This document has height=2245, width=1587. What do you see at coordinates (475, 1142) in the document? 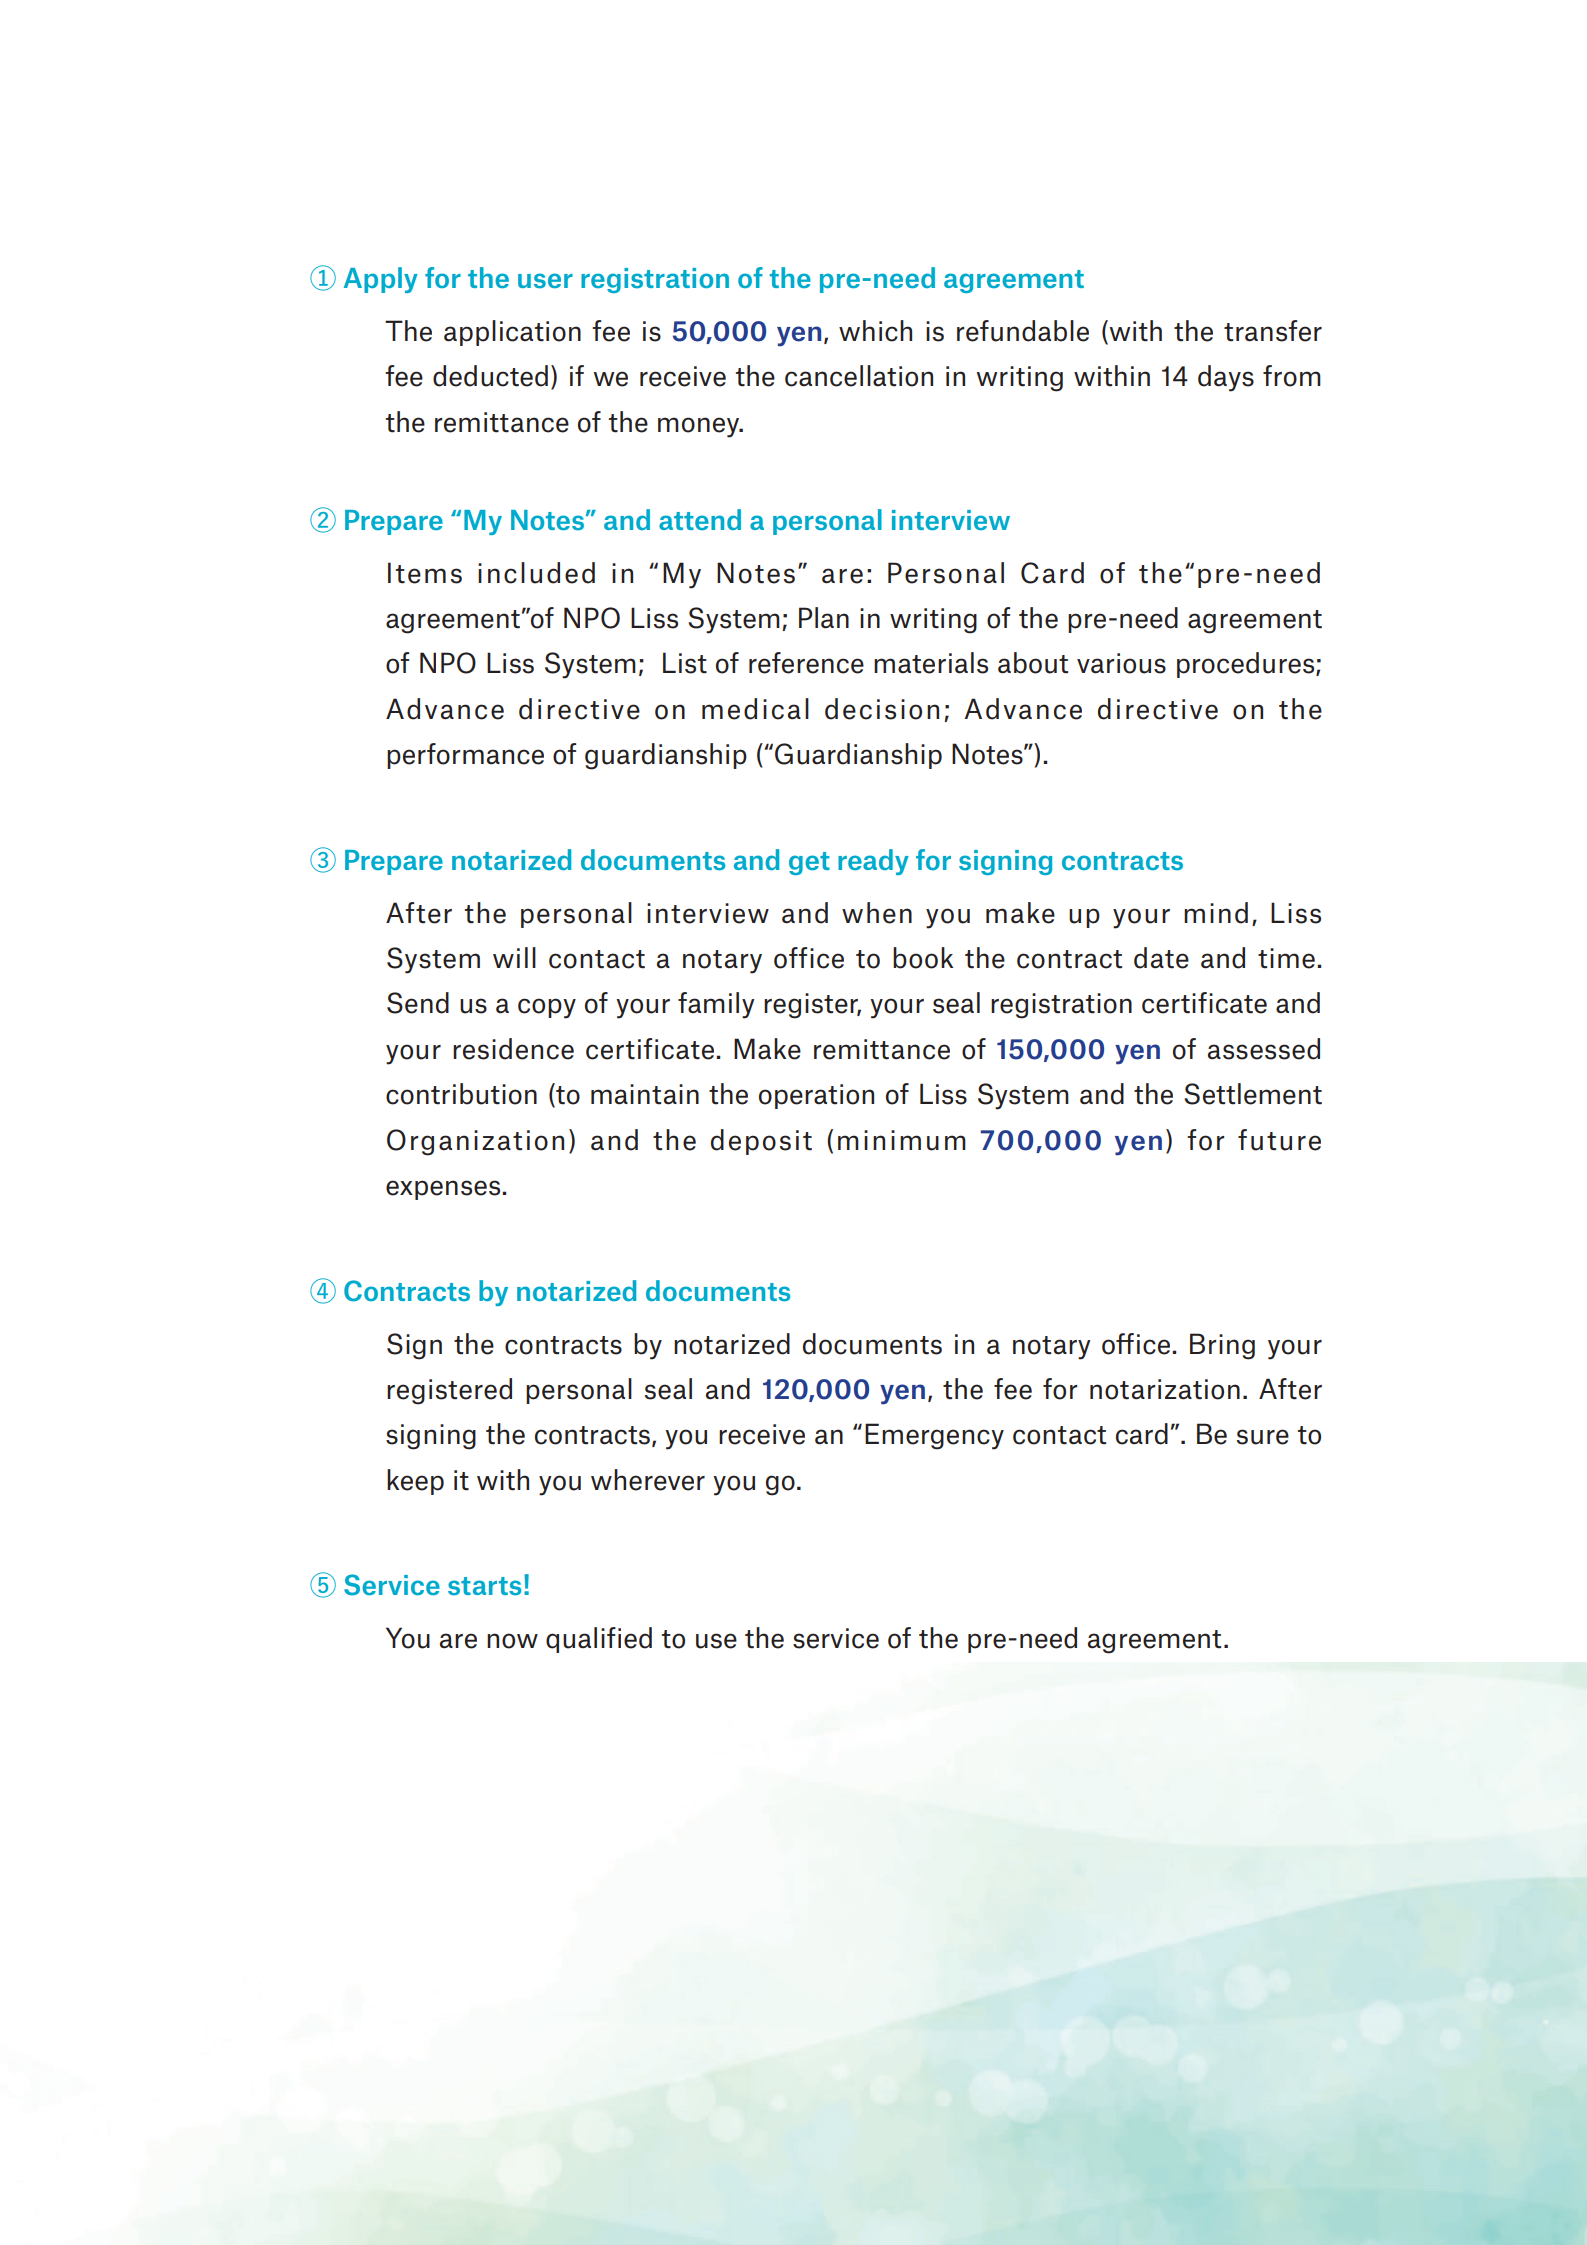
I see `Organization` at bounding box center [475, 1142].
